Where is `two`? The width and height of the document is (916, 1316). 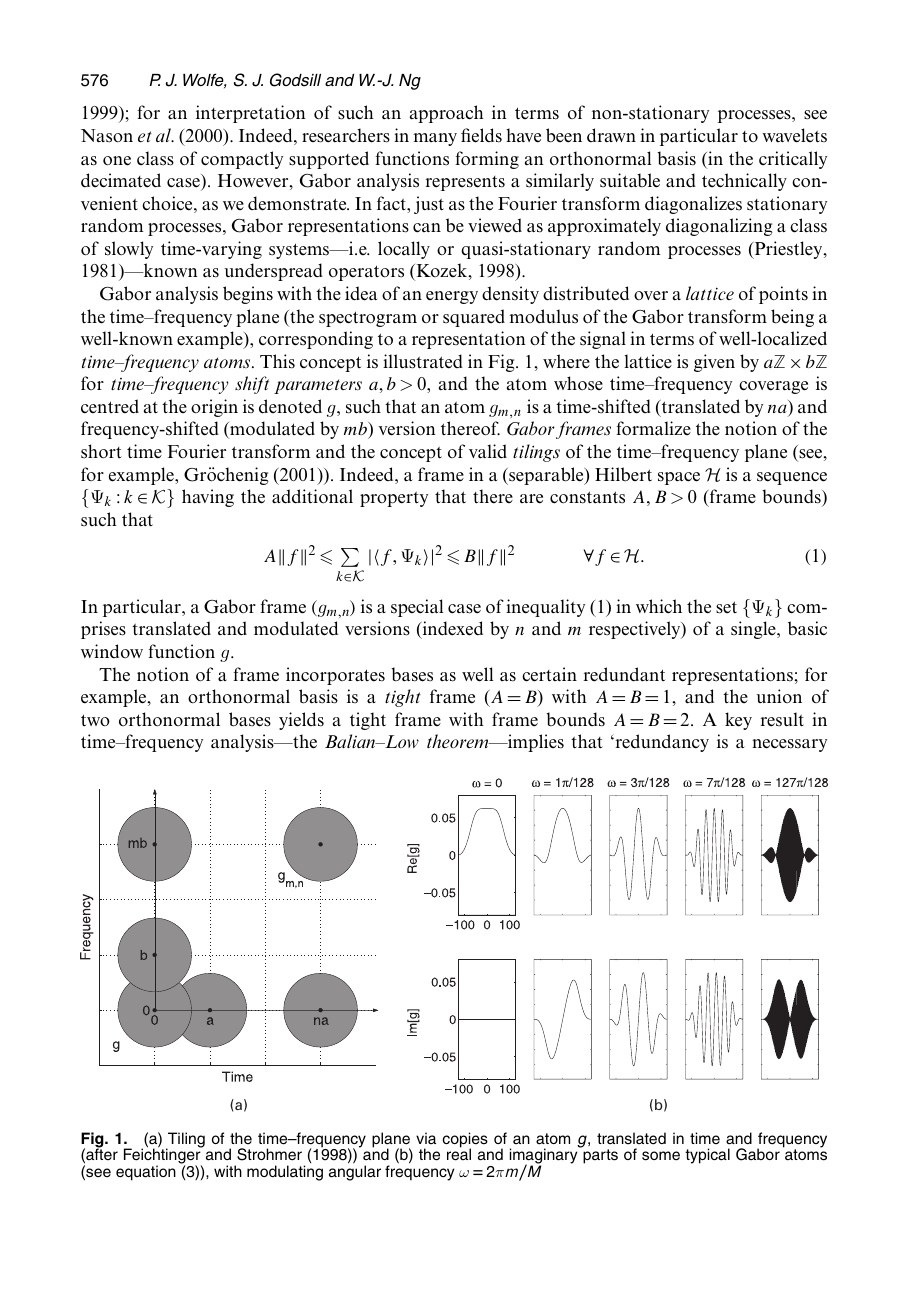
two is located at coordinates (95, 720).
